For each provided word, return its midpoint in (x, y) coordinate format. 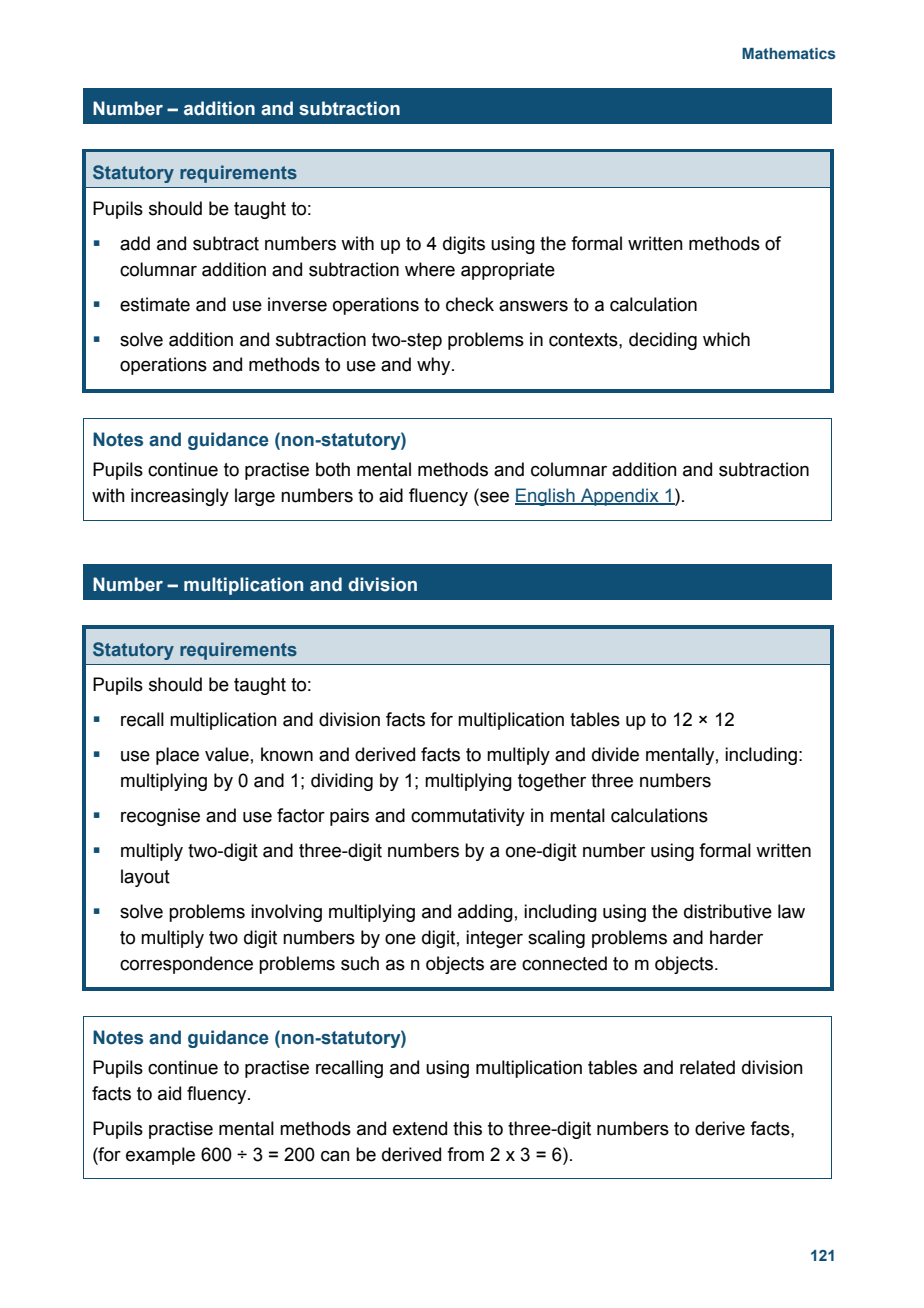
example (160, 1156)
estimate (155, 304)
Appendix (620, 497)
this (467, 1128)
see (493, 496)
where (430, 269)
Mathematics (789, 53)
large (255, 497)
